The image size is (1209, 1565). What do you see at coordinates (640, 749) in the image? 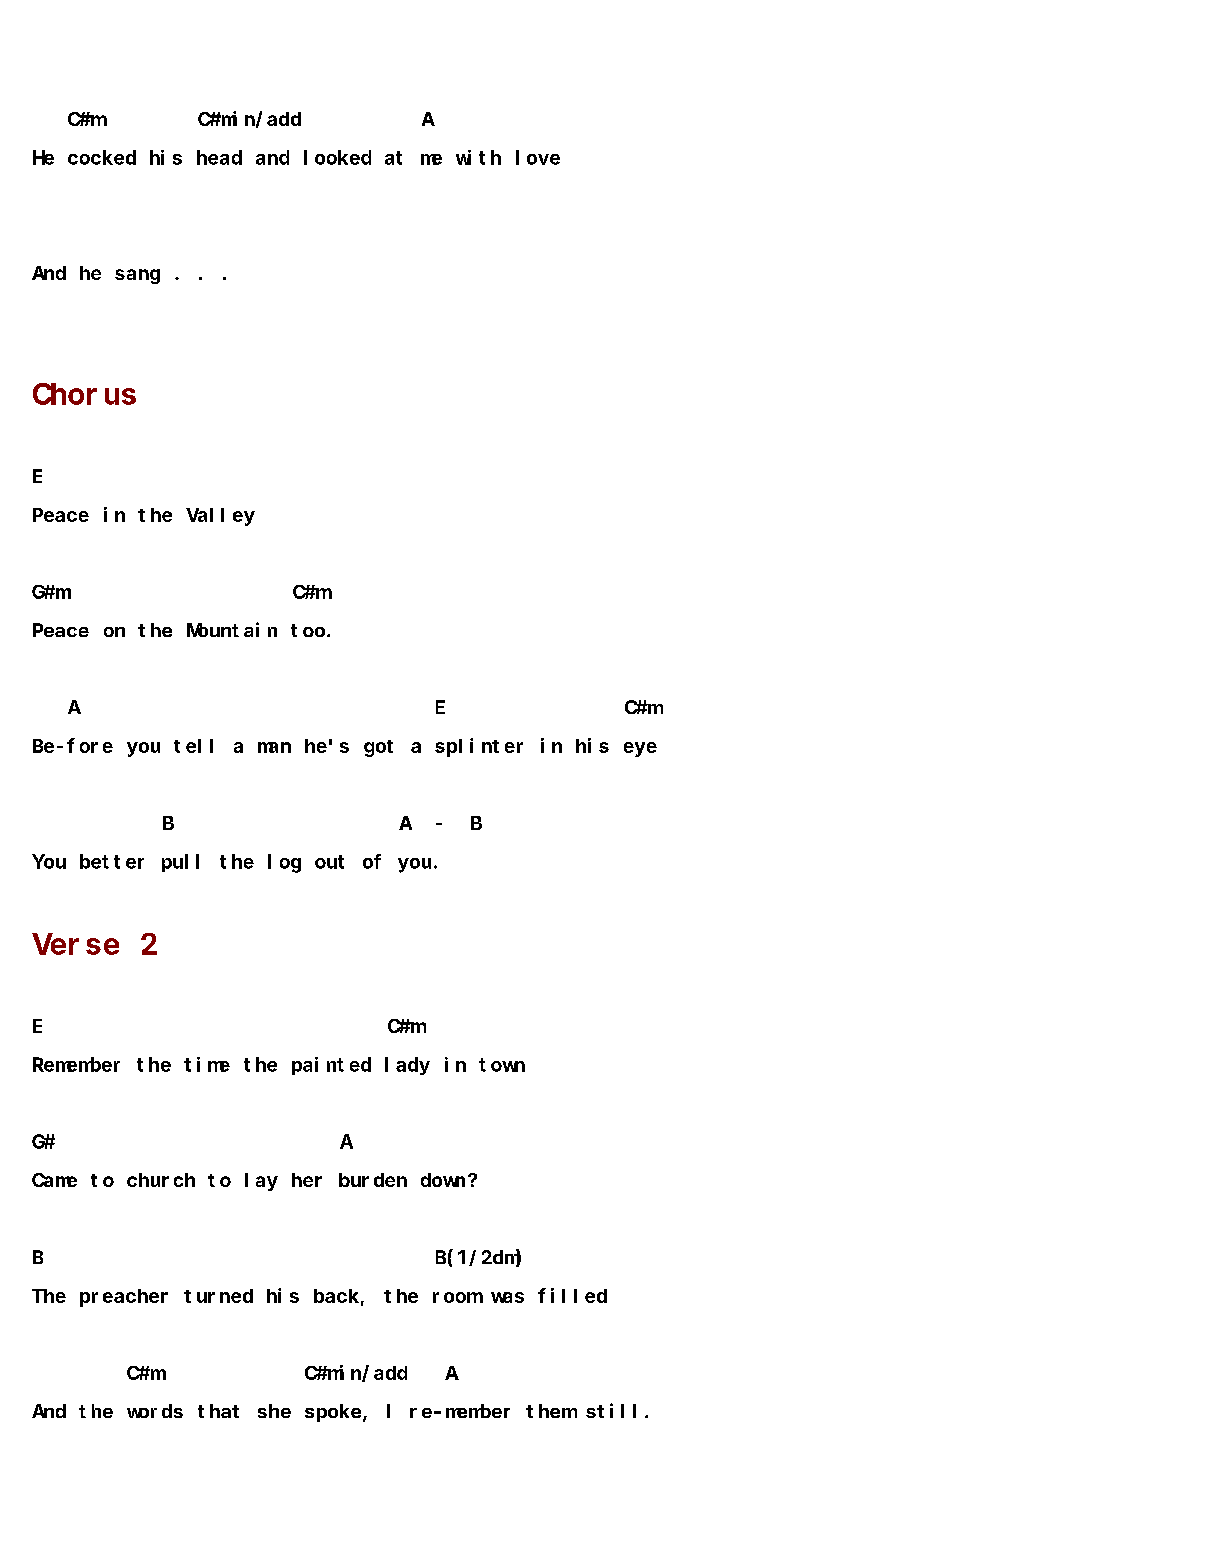
I see `eye` at bounding box center [640, 749].
